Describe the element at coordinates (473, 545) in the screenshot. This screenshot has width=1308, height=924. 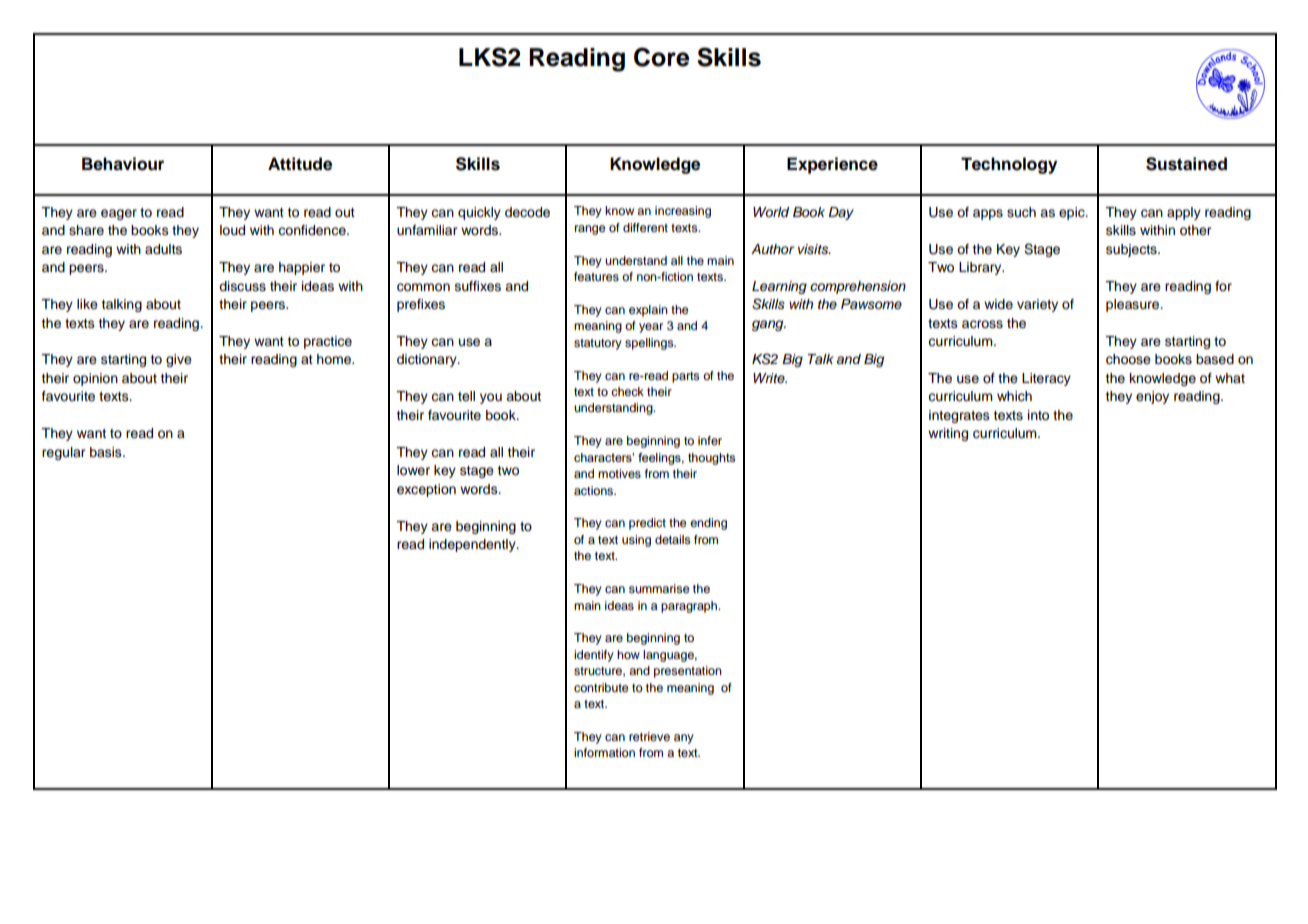
I see `independently` at that location.
